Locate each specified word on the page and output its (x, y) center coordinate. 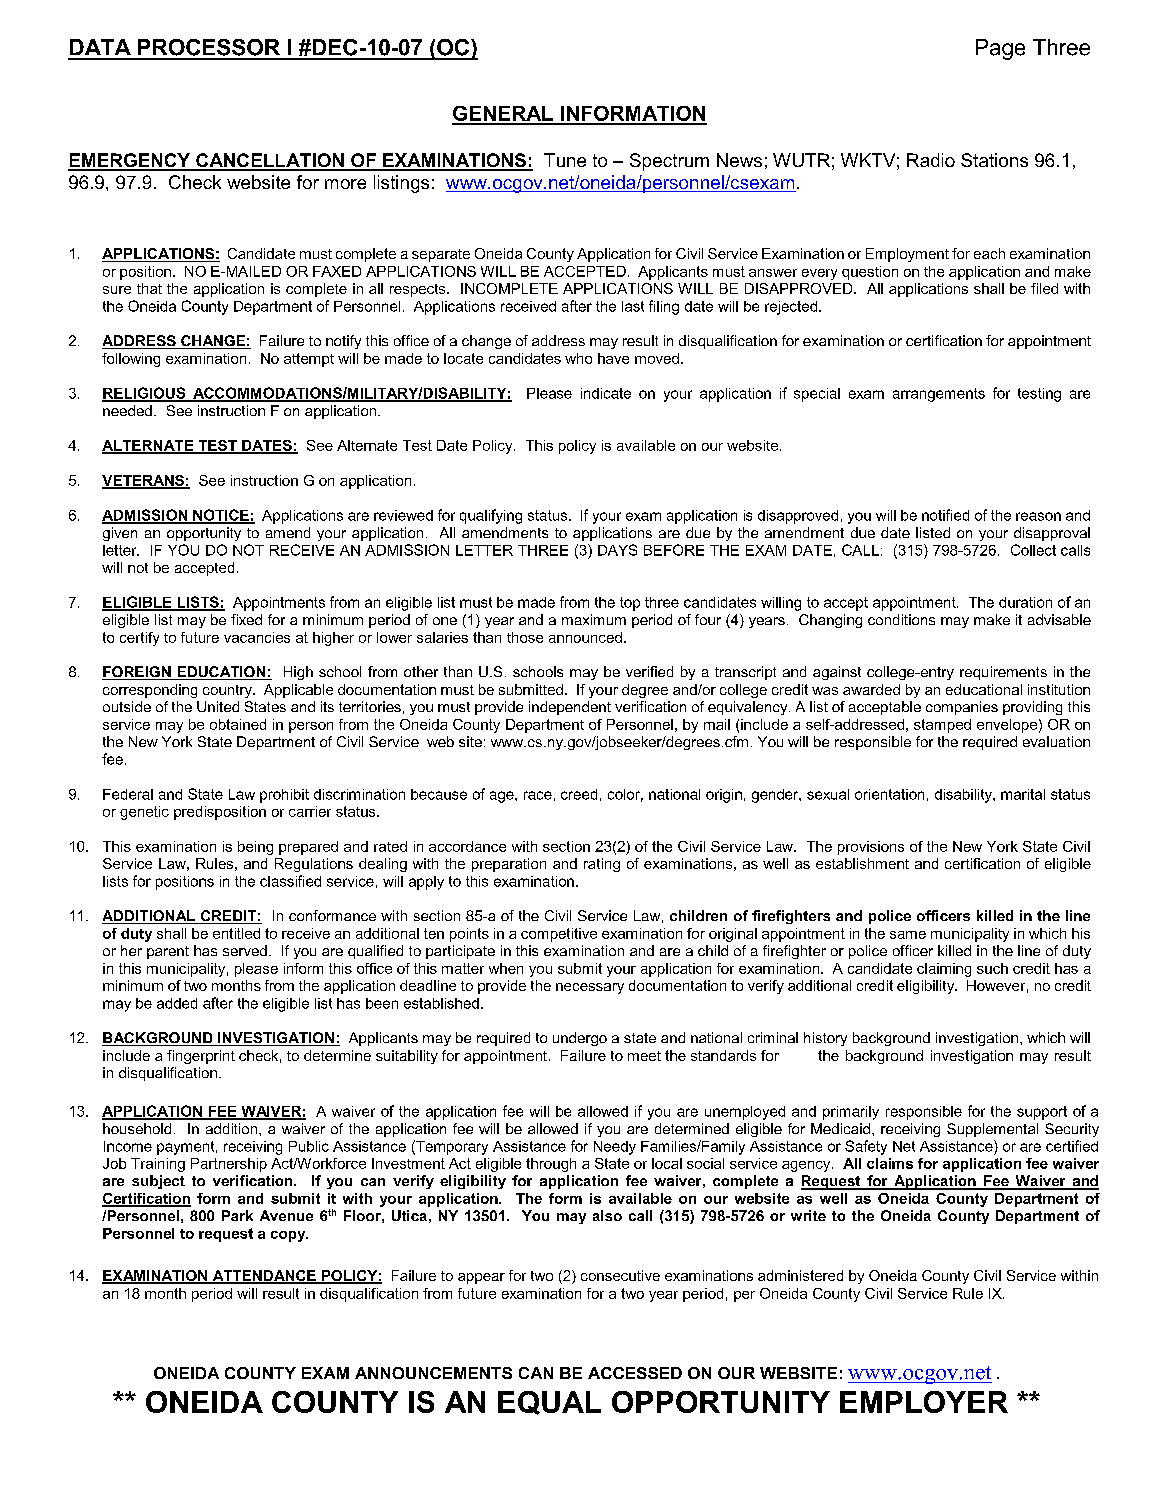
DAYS (617, 550)
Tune (565, 160)
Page (1000, 49)
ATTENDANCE (264, 1277)
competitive (559, 935)
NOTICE (221, 516)
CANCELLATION (270, 161)
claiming (944, 970)
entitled (236, 933)
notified (945, 515)
